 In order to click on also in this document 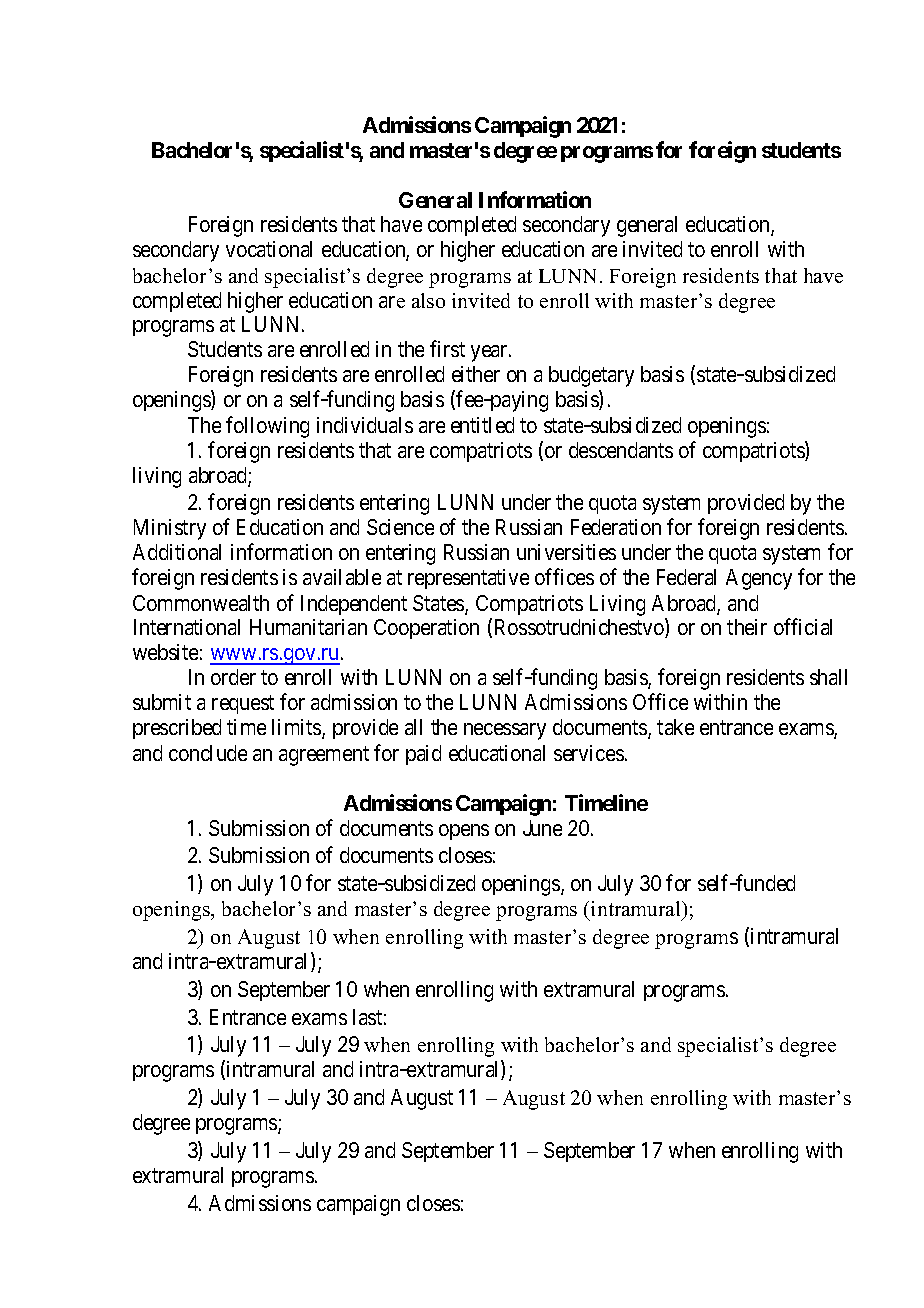, I will do `click(428, 300)`.
